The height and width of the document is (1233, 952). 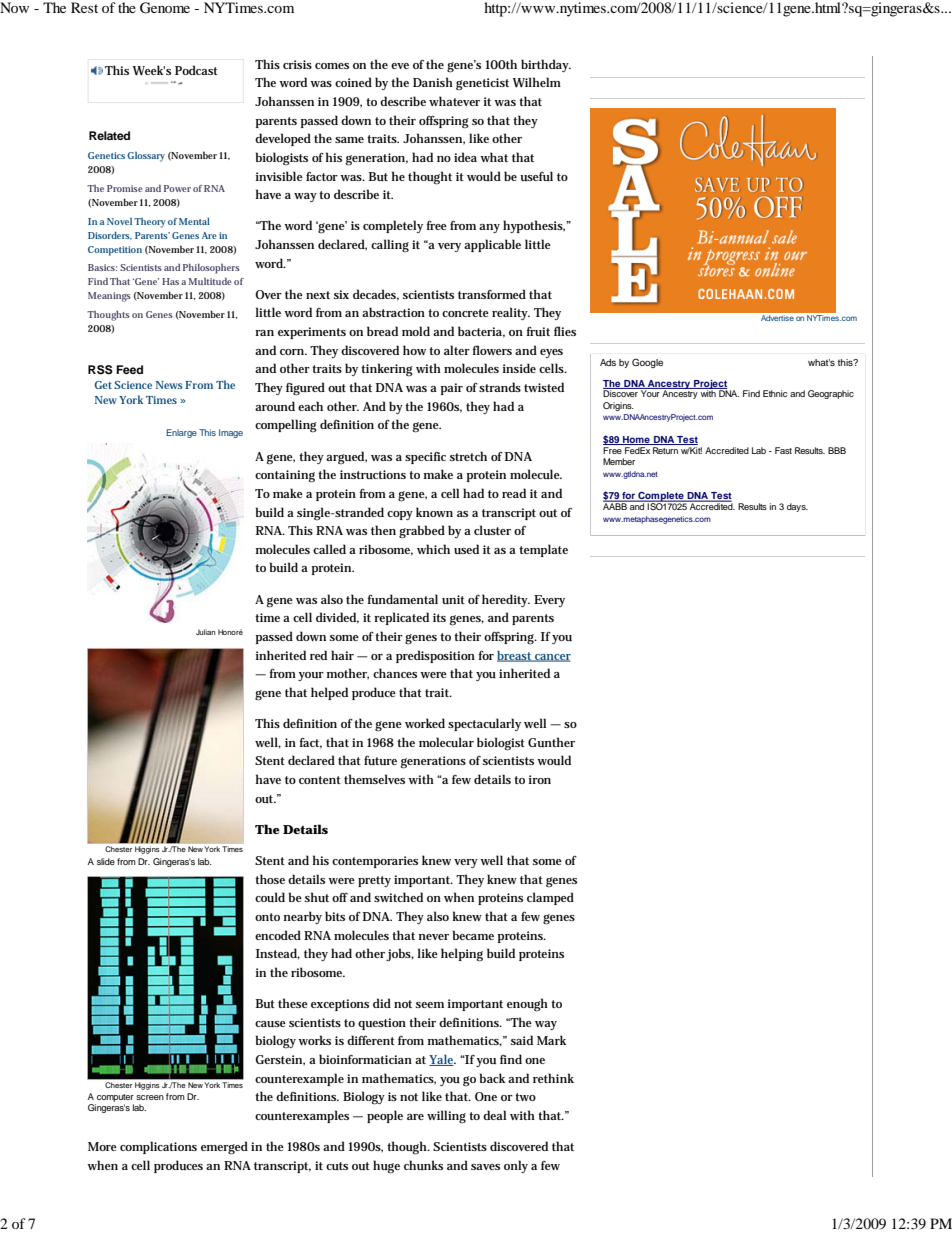 What do you see at coordinates (546, 65) in the document?
I see `birthday` at bounding box center [546, 65].
